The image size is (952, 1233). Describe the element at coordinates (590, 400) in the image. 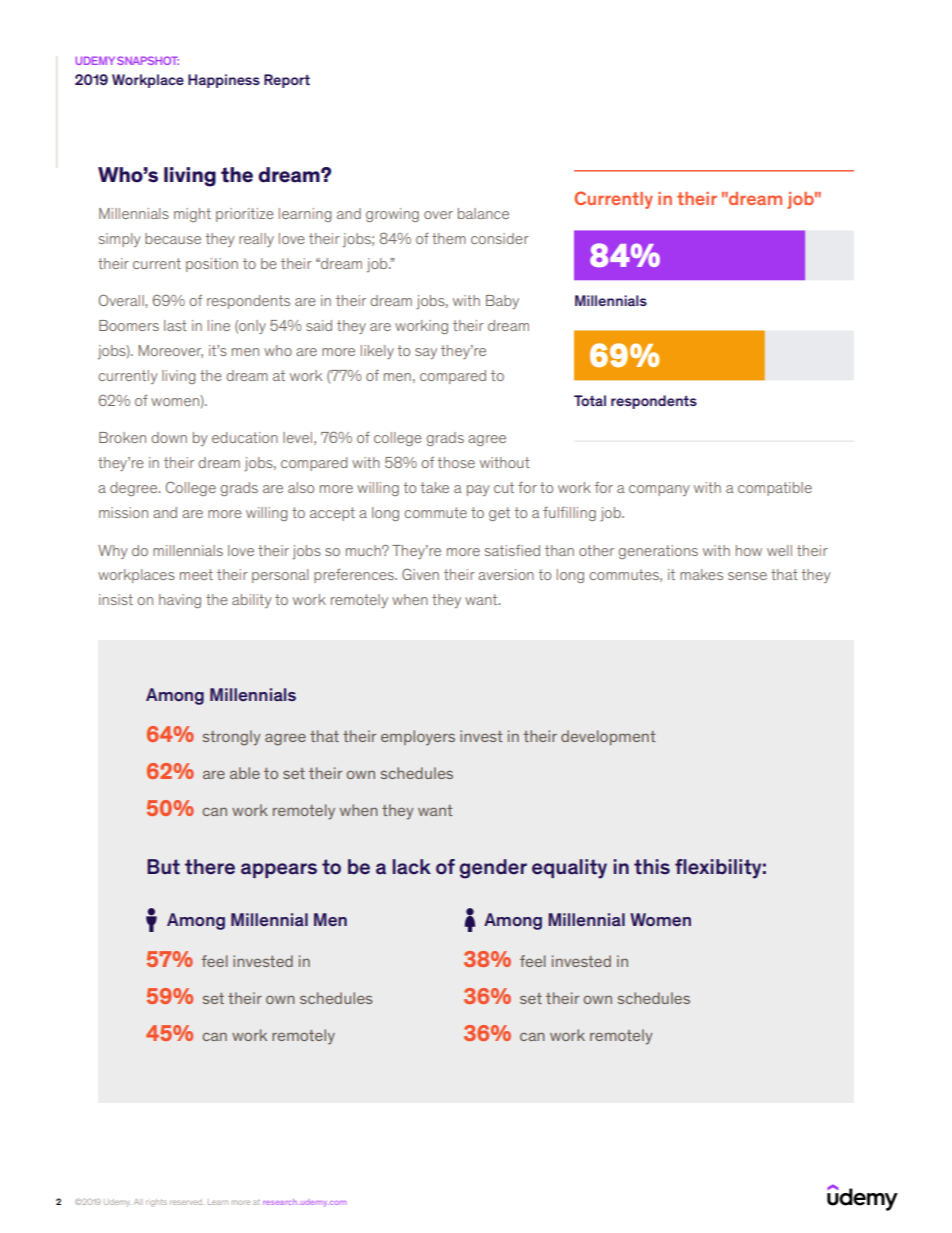

I see `Total` at that location.
